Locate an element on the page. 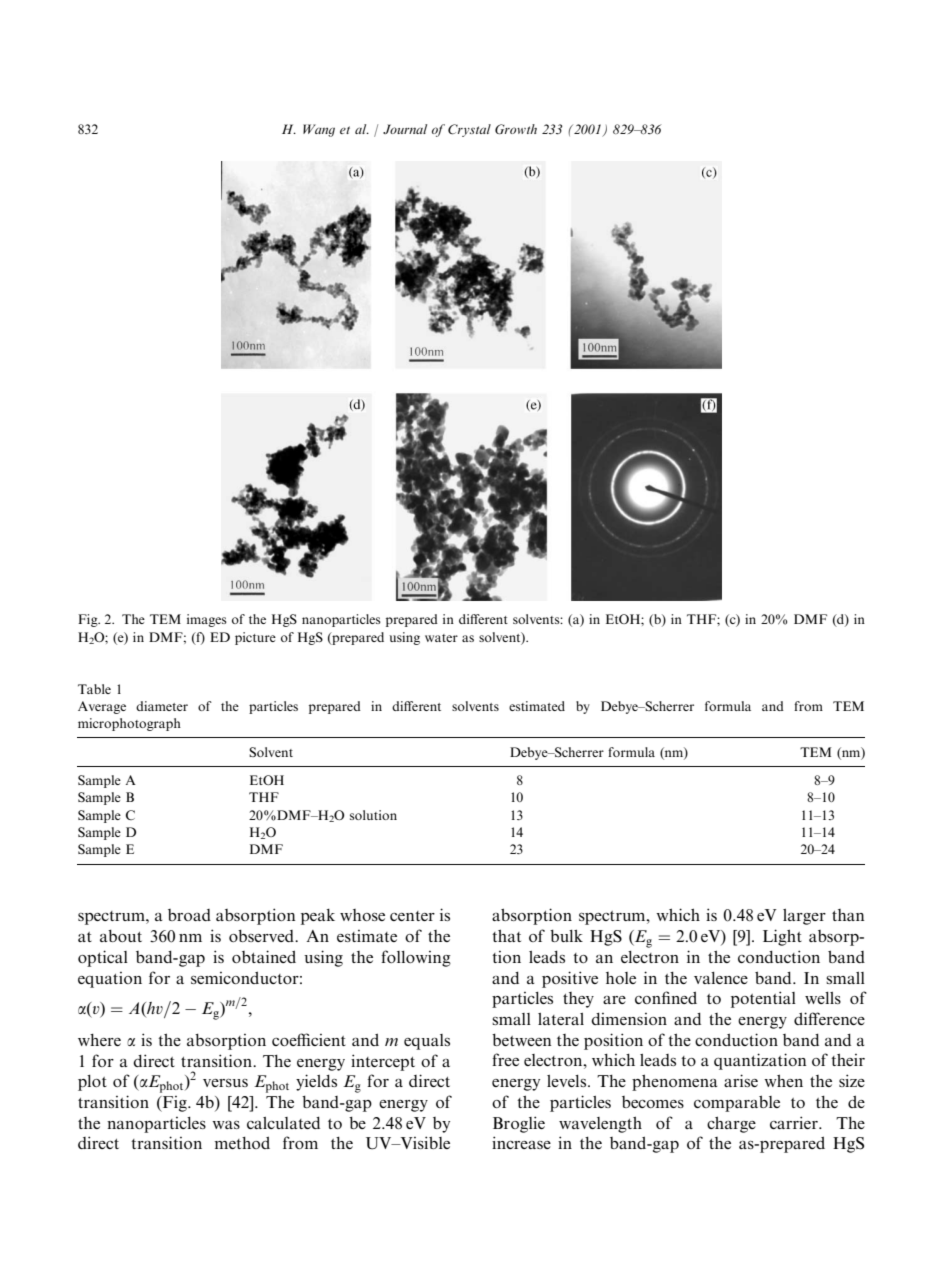  Wang is located at coordinates (319, 130).
